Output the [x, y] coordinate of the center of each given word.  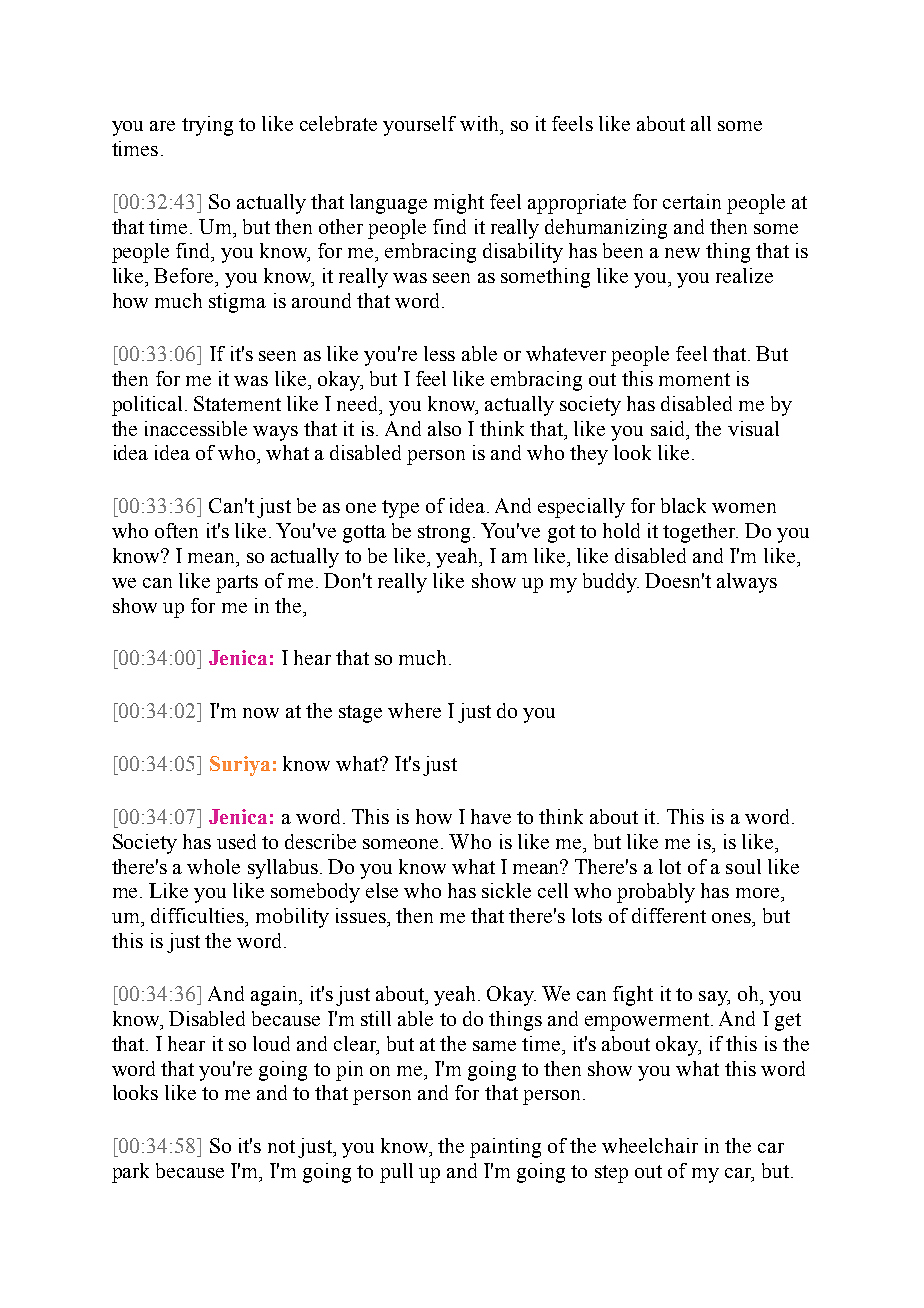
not [281, 1146]
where [414, 710]
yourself [419, 126]
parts [237, 584]
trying [207, 126]
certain [692, 201]
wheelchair [650, 1145]
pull [396, 1173]
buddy [611, 583]
